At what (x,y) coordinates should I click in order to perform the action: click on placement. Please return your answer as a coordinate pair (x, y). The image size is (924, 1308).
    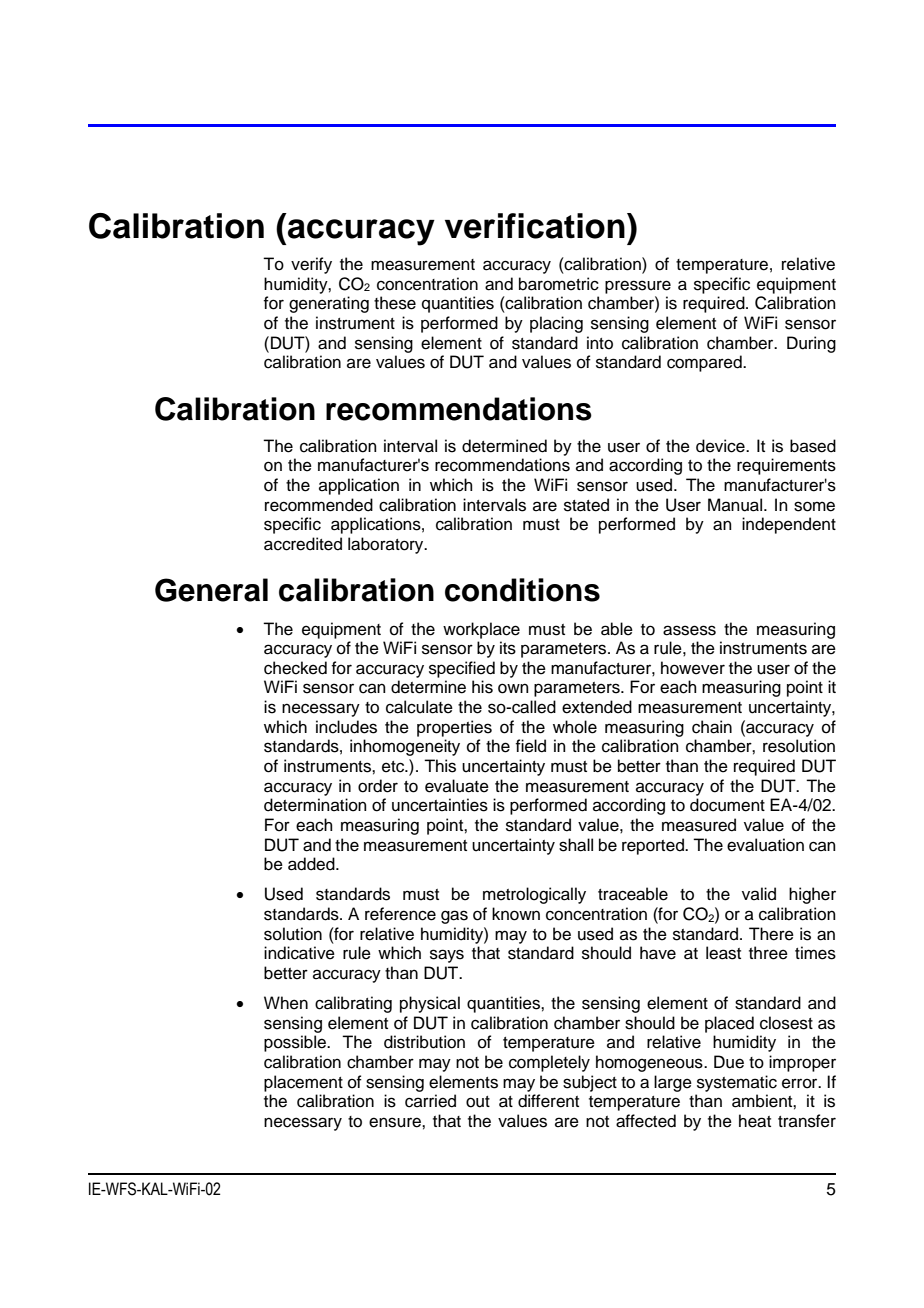
    Looking at the image, I should click on (303, 1083).
